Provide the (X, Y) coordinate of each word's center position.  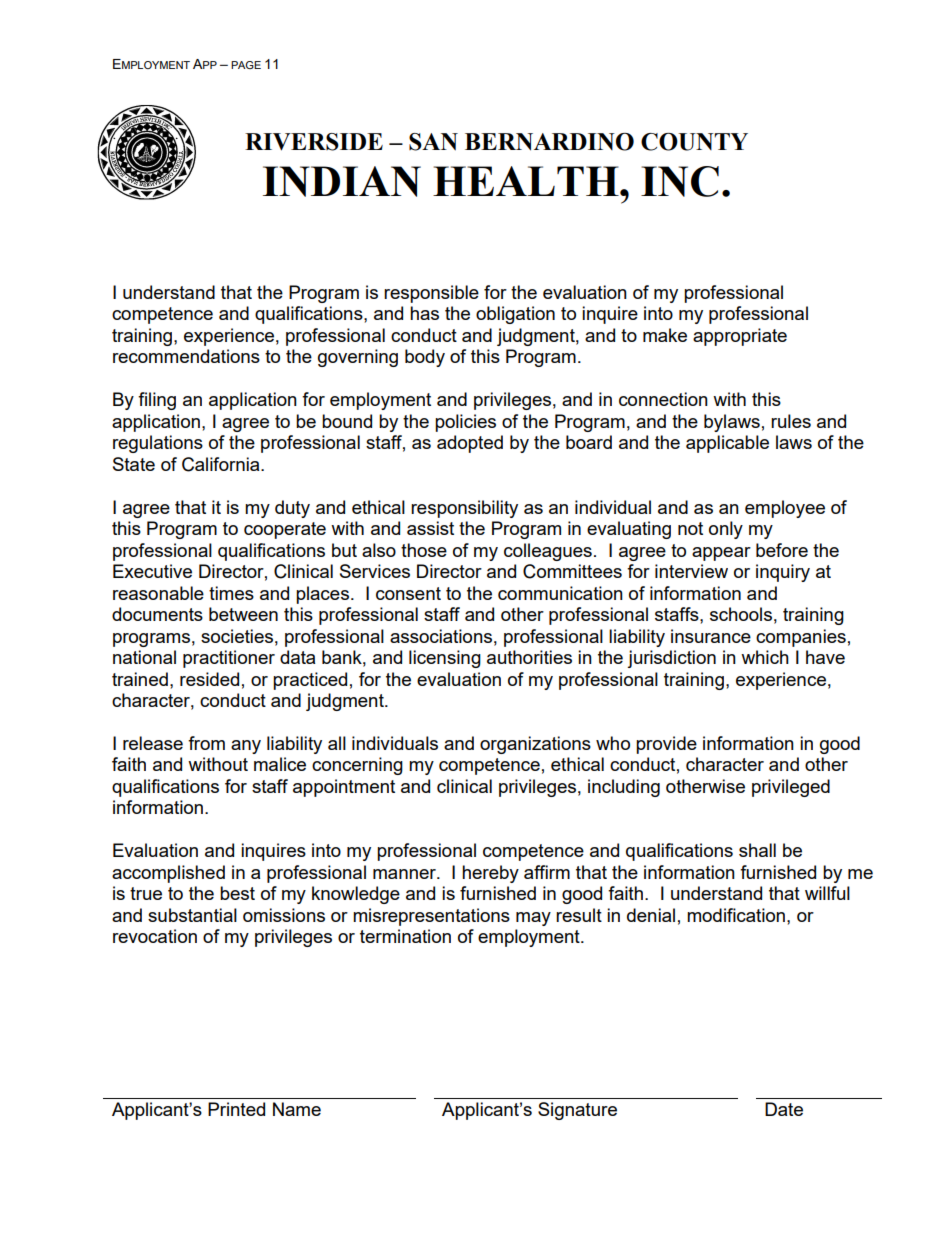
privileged (791, 788)
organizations (535, 745)
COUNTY (694, 142)
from (206, 743)
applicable (727, 444)
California (222, 464)
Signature (577, 1111)
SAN (433, 142)
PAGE (246, 65)
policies (465, 423)
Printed (236, 1109)
